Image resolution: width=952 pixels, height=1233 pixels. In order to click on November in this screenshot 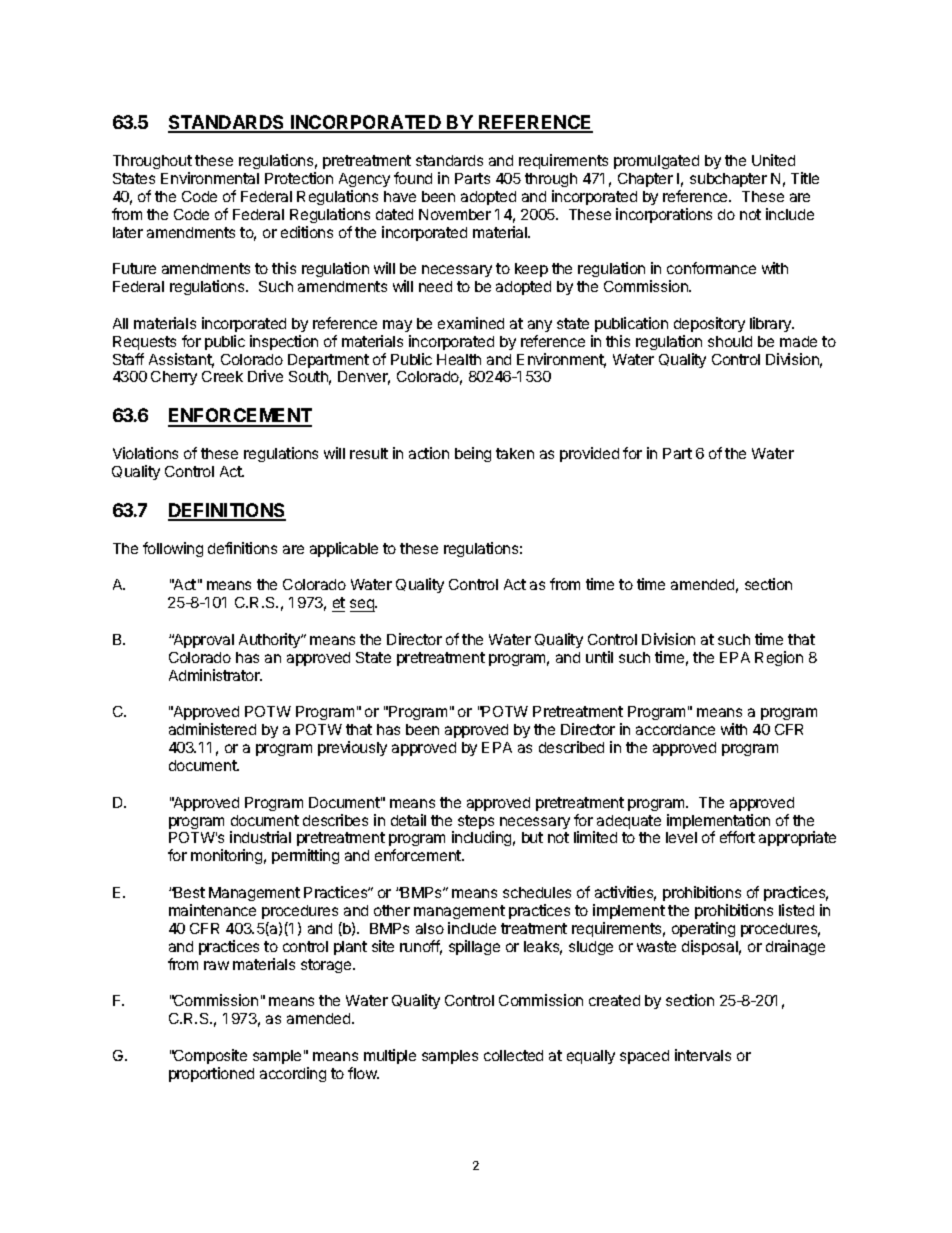, I will do `click(455, 214)`.
